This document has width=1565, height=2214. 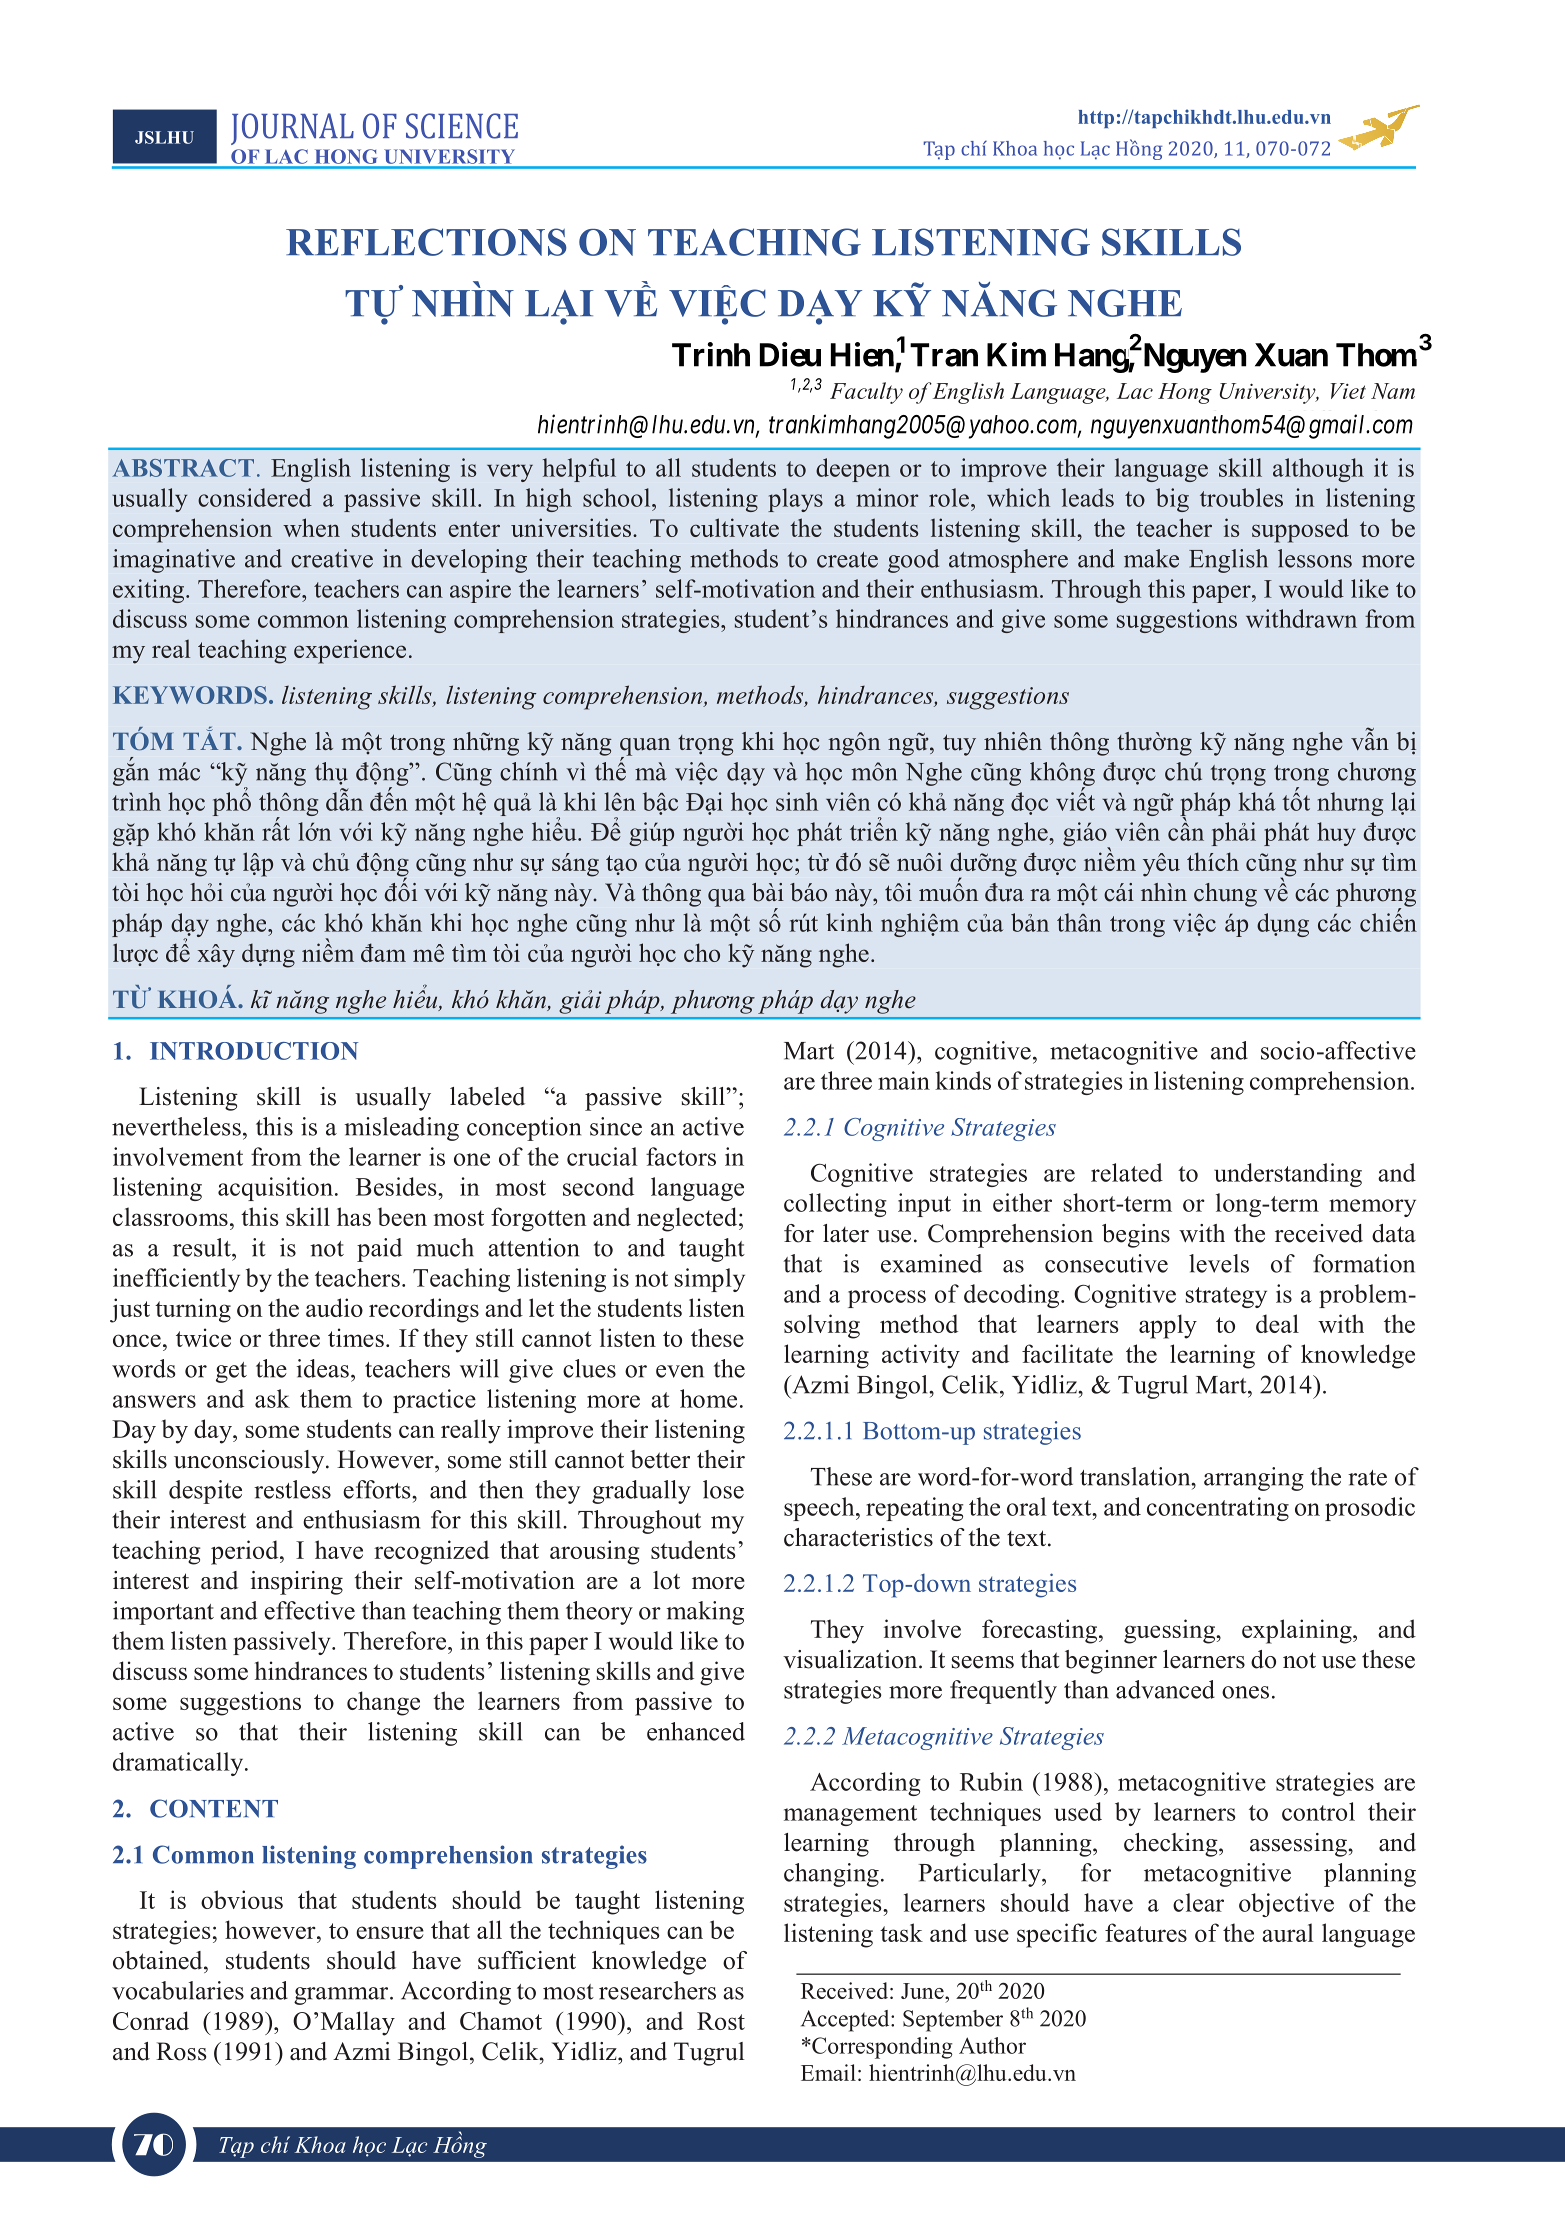 I want to click on REFLECTIONS, so click(x=426, y=242).
